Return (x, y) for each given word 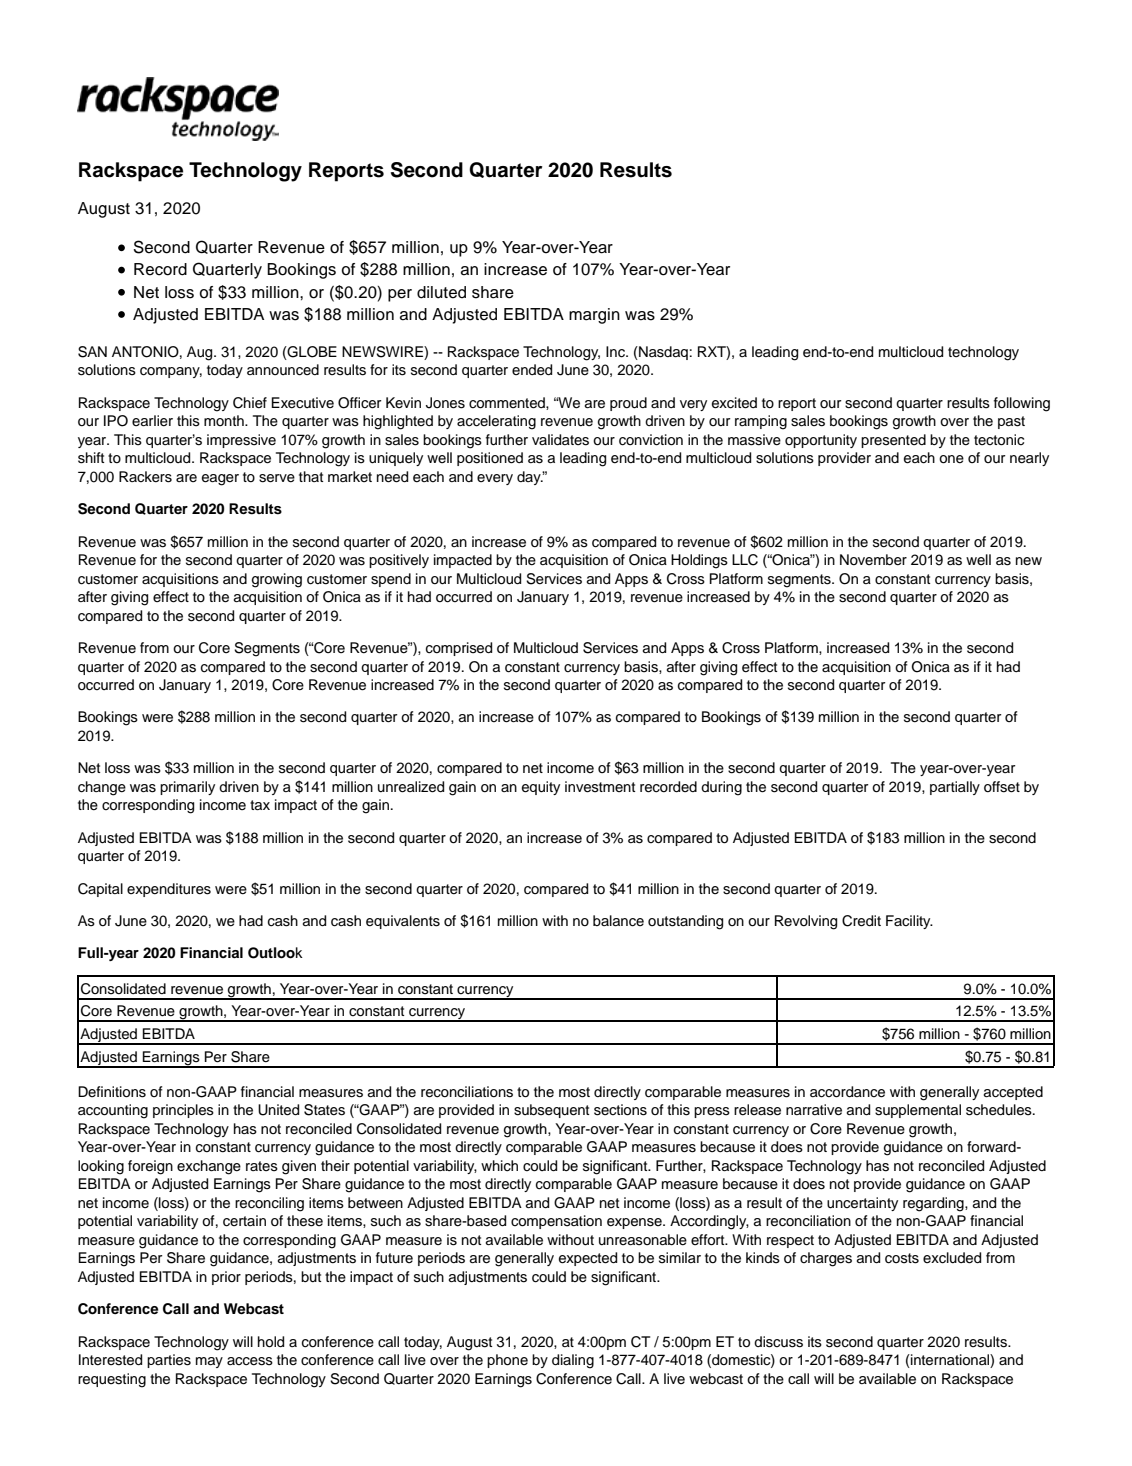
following (1022, 404)
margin (594, 316)
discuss (778, 1342)
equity (541, 788)
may (209, 1362)
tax (260, 805)
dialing (573, 1361)
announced (283, 370)
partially (955, 788)
